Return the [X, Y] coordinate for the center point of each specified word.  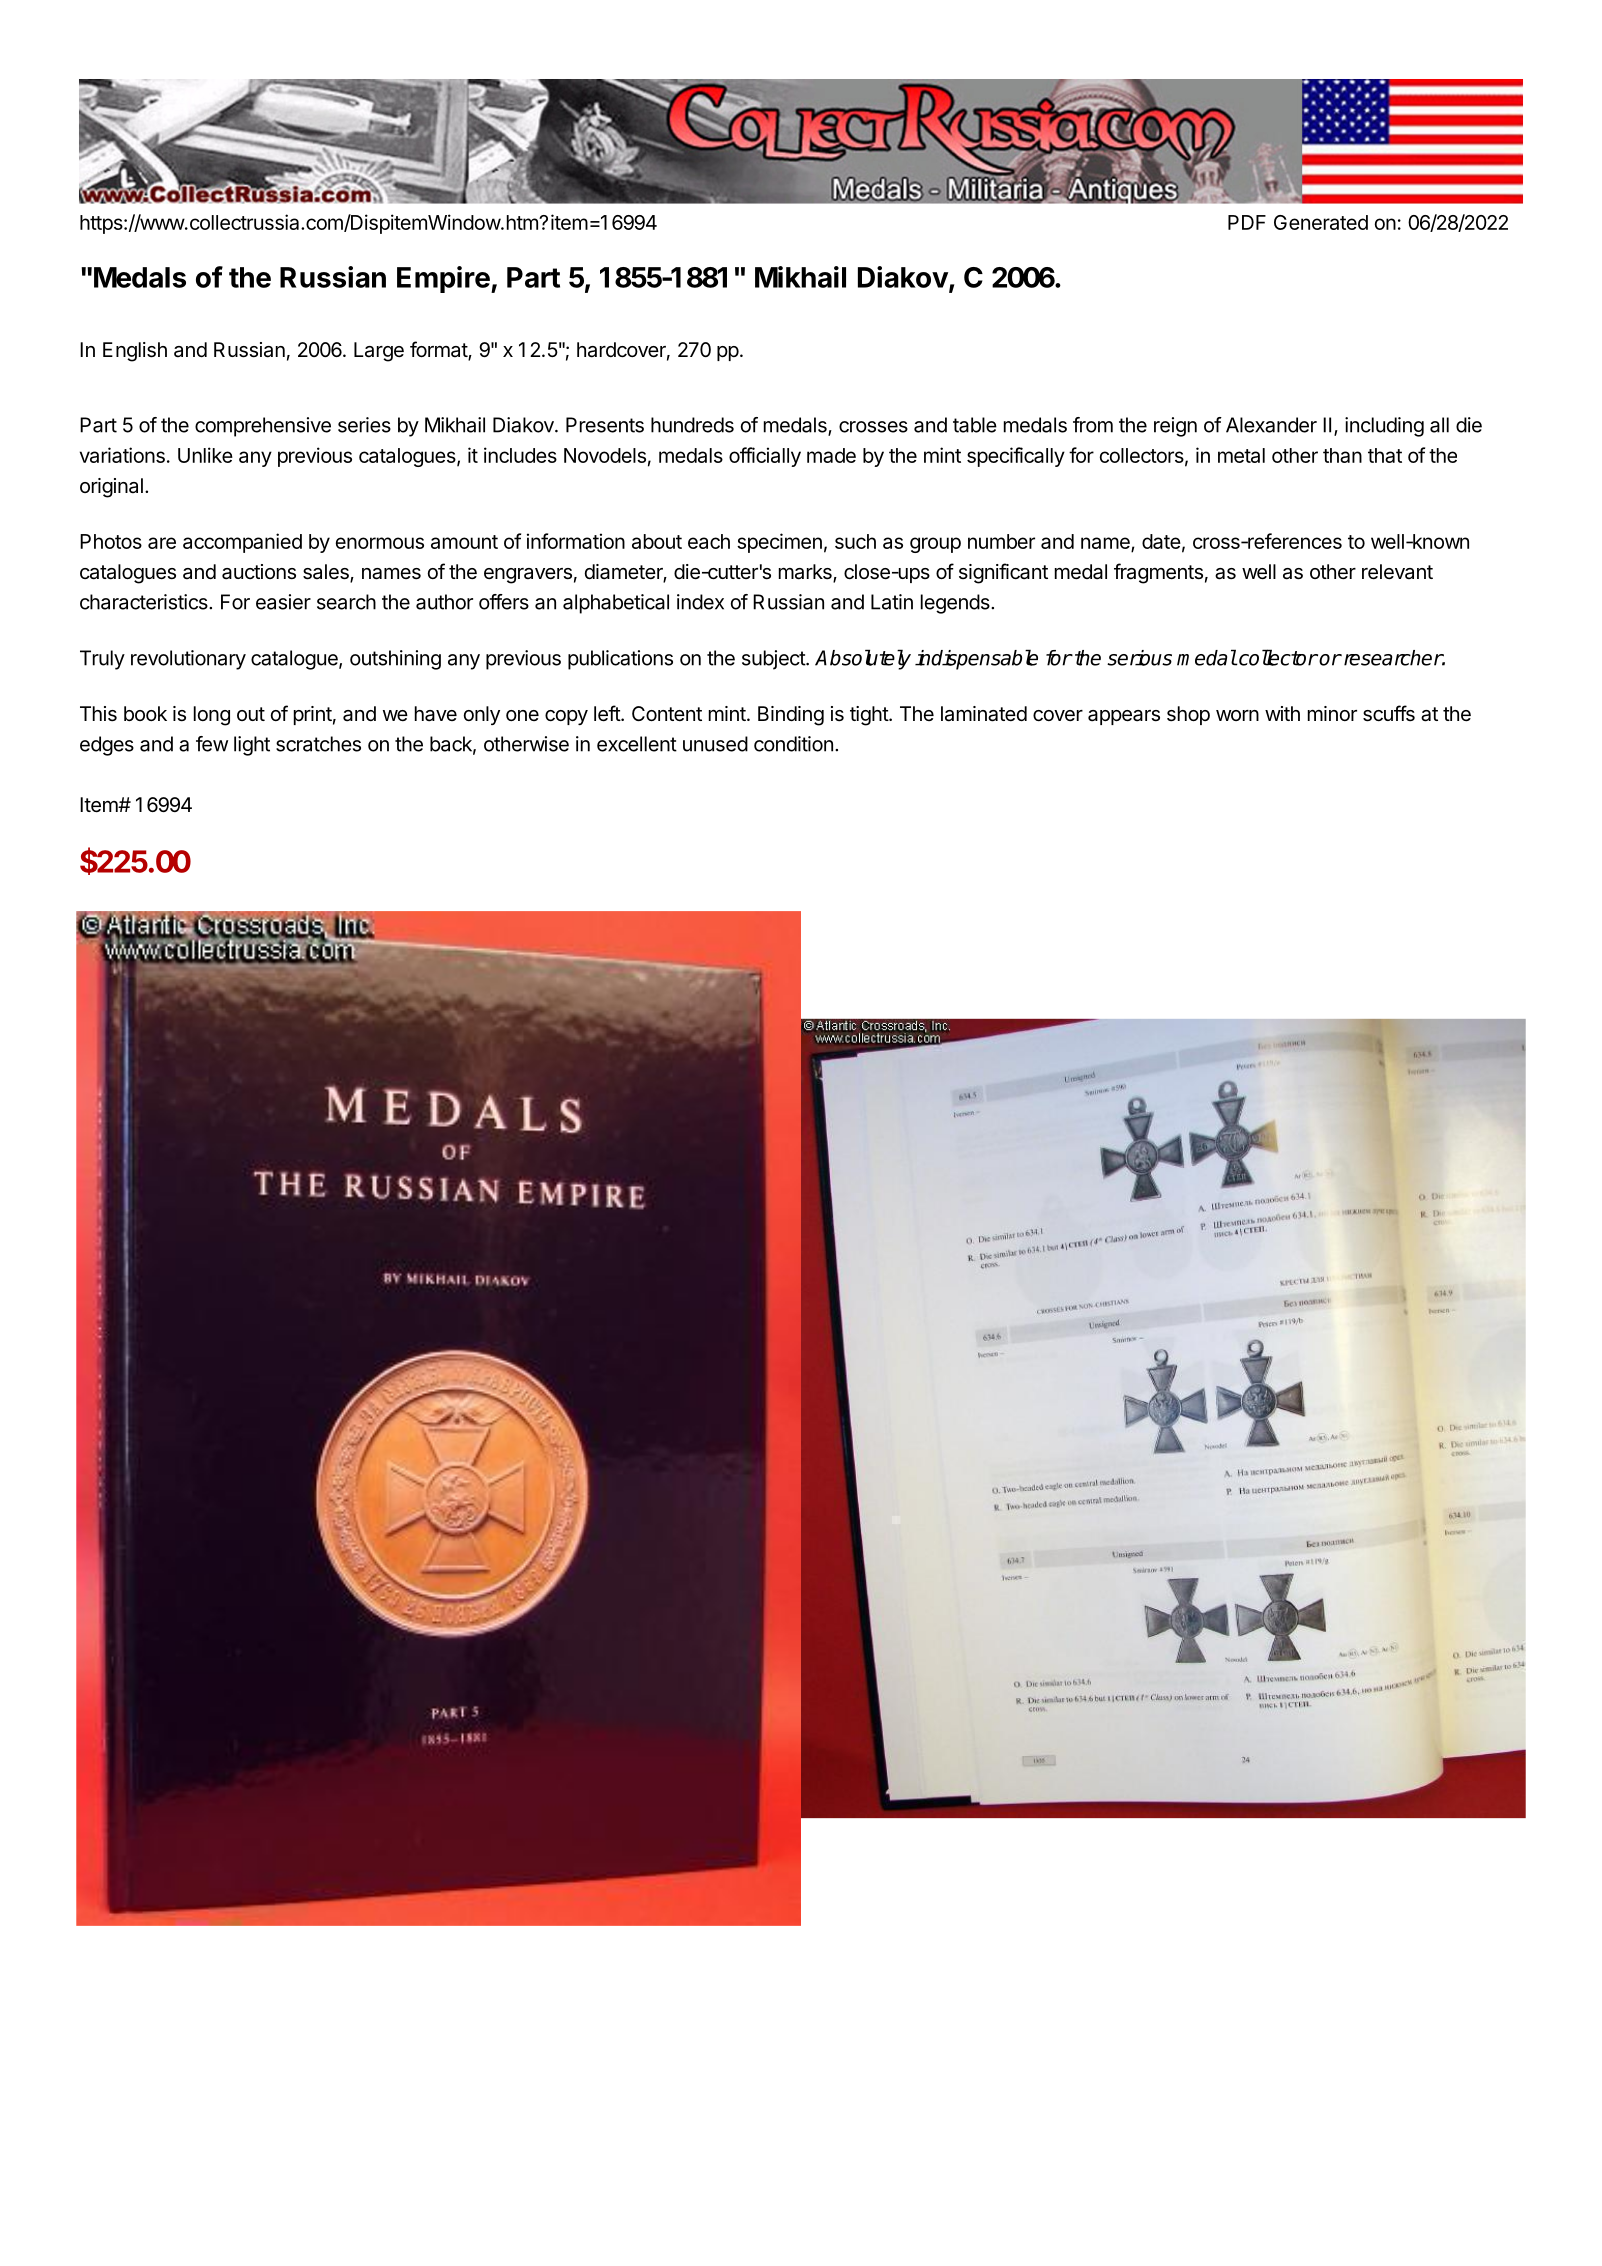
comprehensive [263, 427]
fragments [1158, 573]
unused [715, 744]
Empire [444, 279]
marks [806, 573]
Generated [1321, 222]
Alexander [1271, 425]
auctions [259, 572]
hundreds [692, 425]
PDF [1247, 222]
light [252, 746]
